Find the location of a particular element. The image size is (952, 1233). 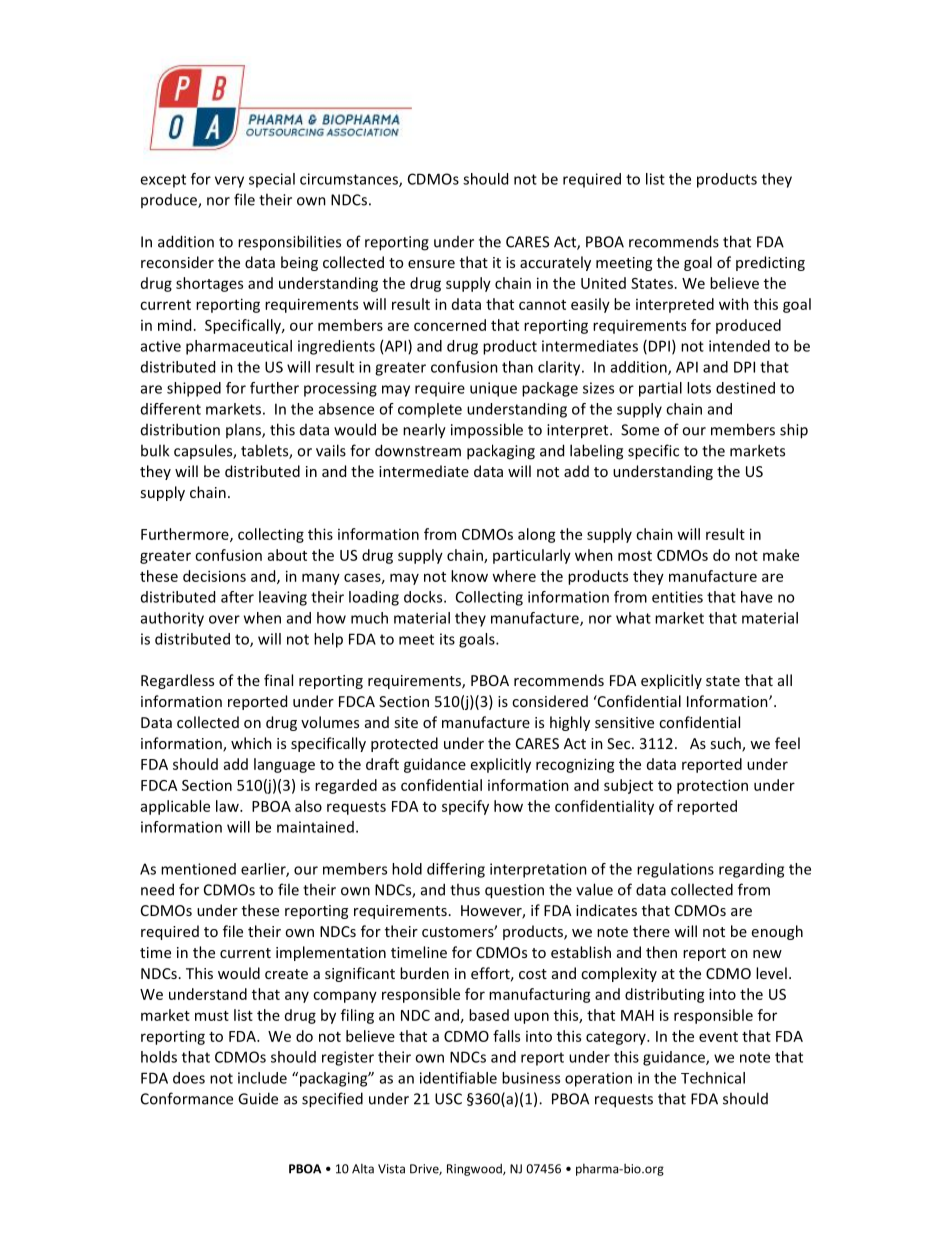

law is located at coordinates (228, 806).
